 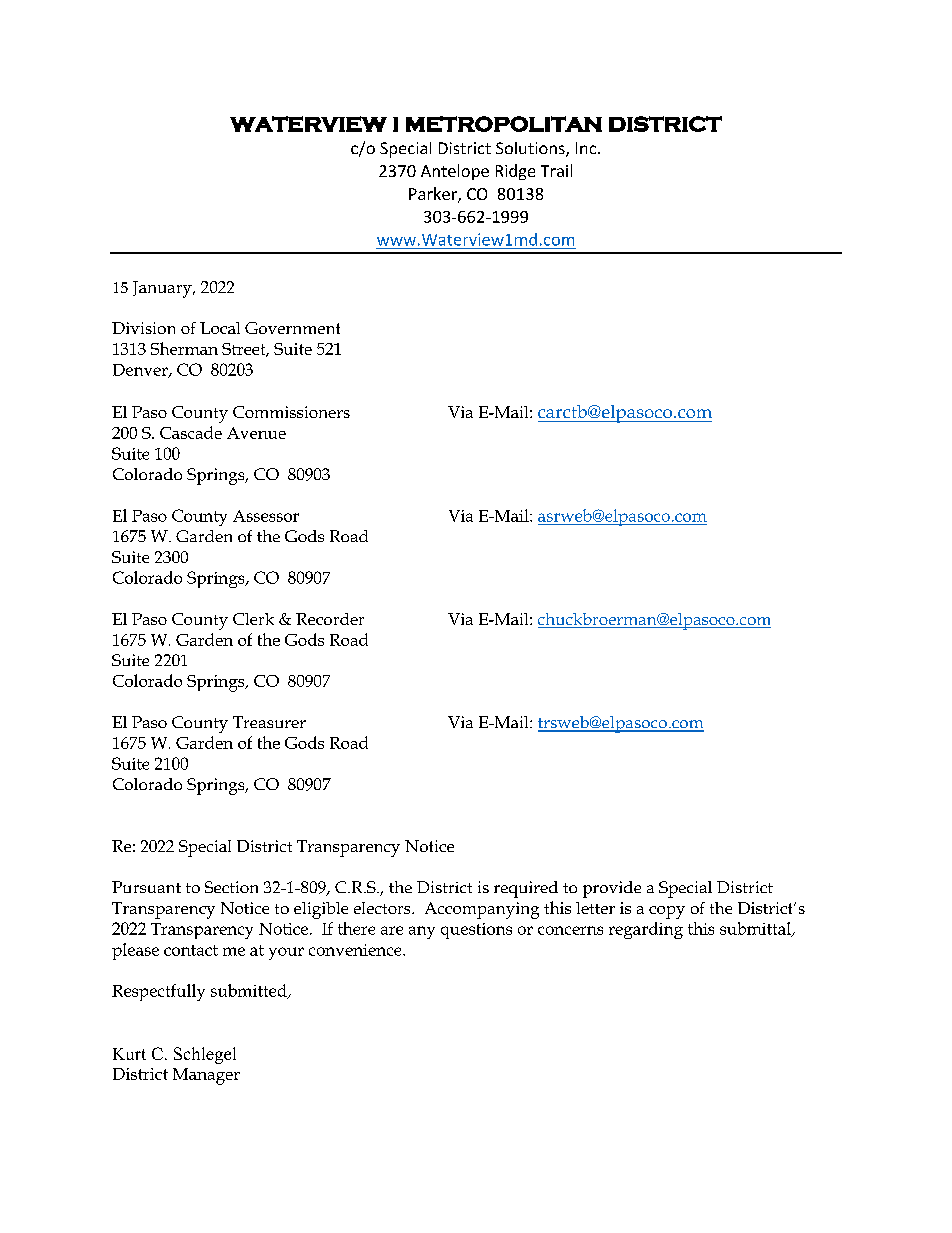 What do you see at coordinates (526, 889) in the screenshot?
I see `required` at bounding box center [526, 889].
